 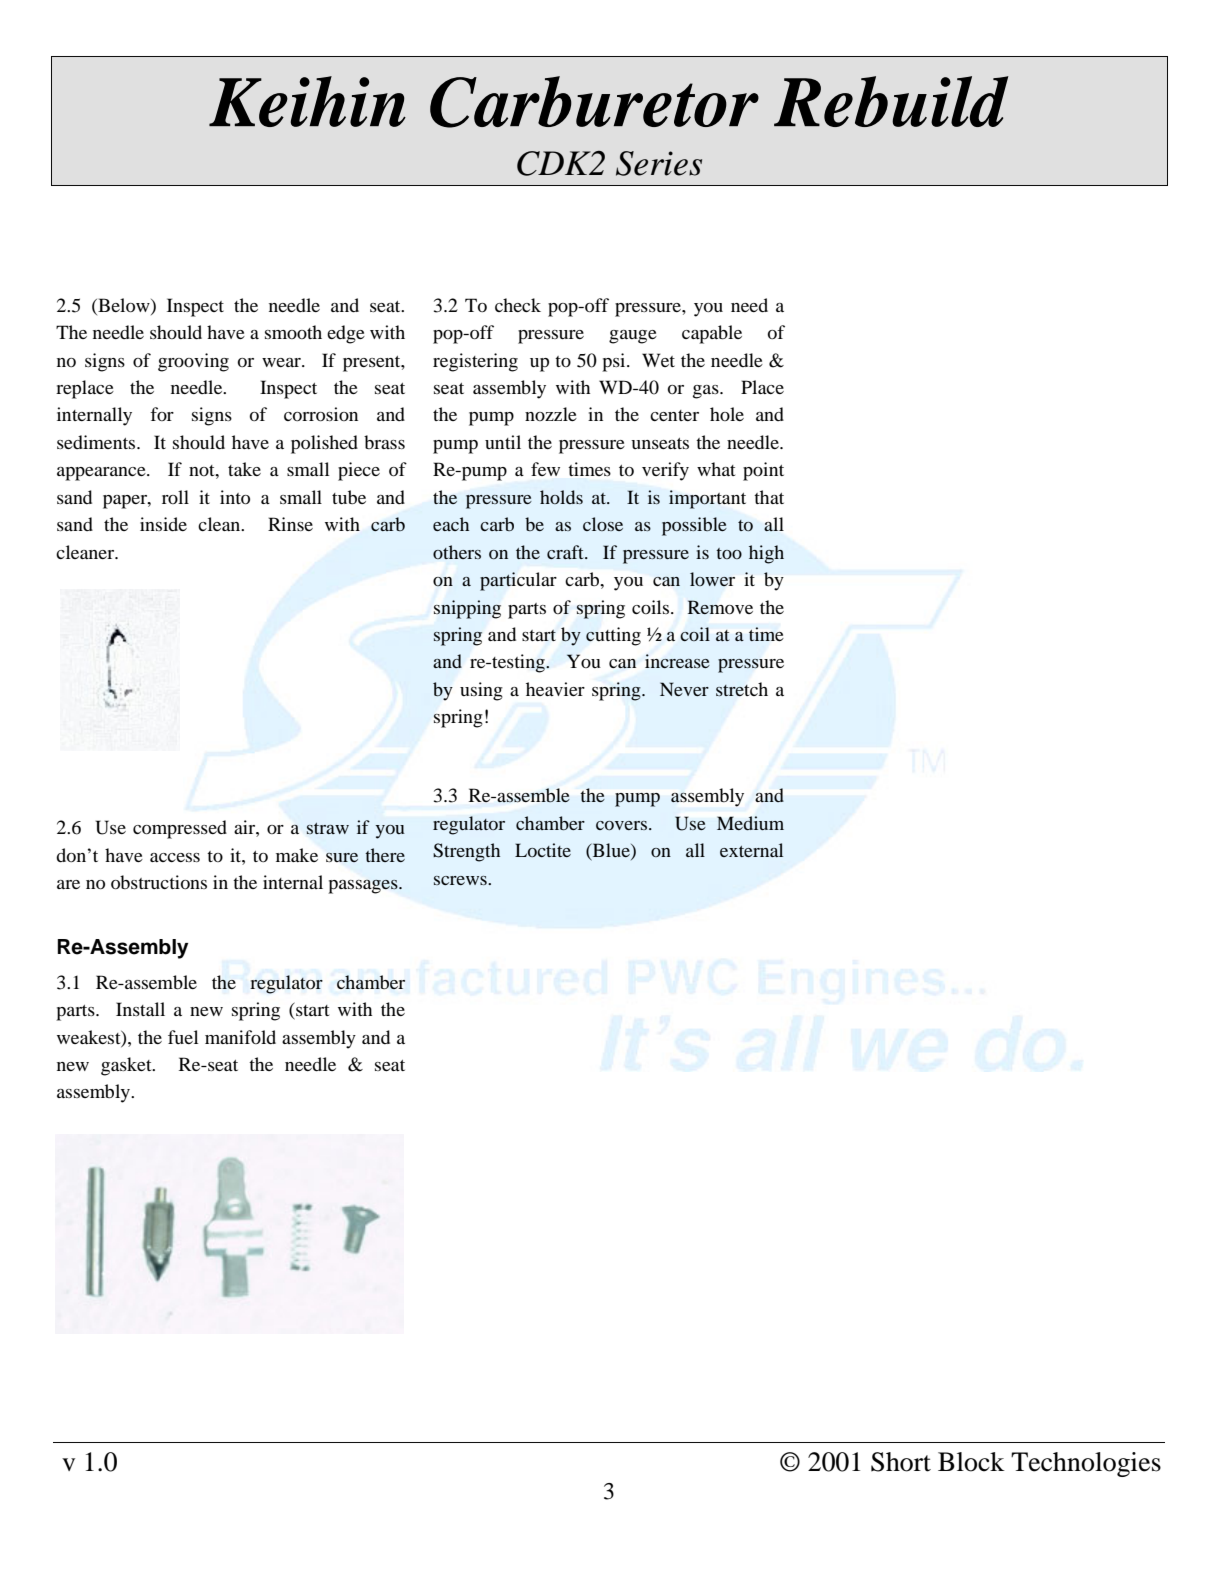 I want to click on Below, so click(x=124, y=305).
